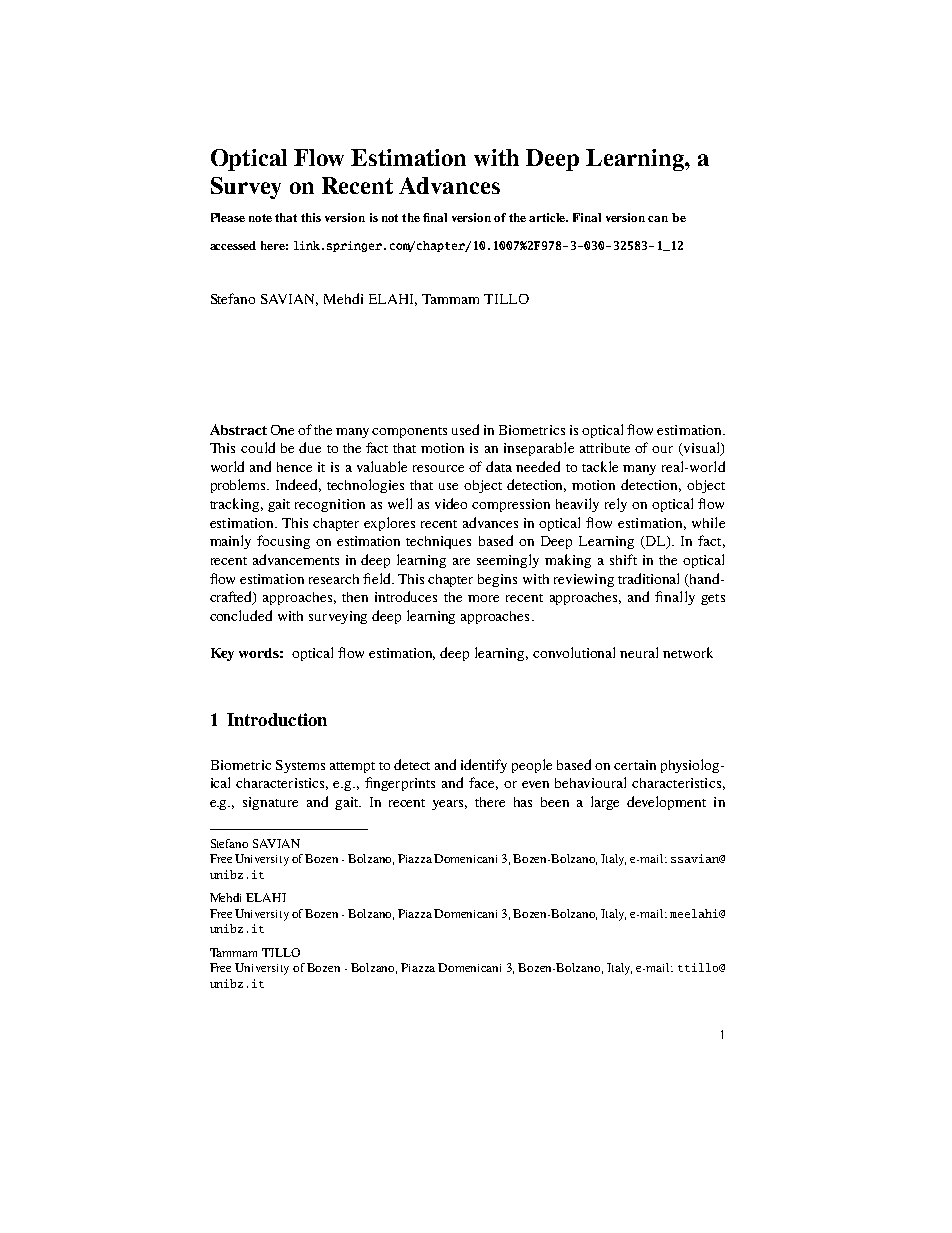  I want to click on rely, so click(616, 505).
